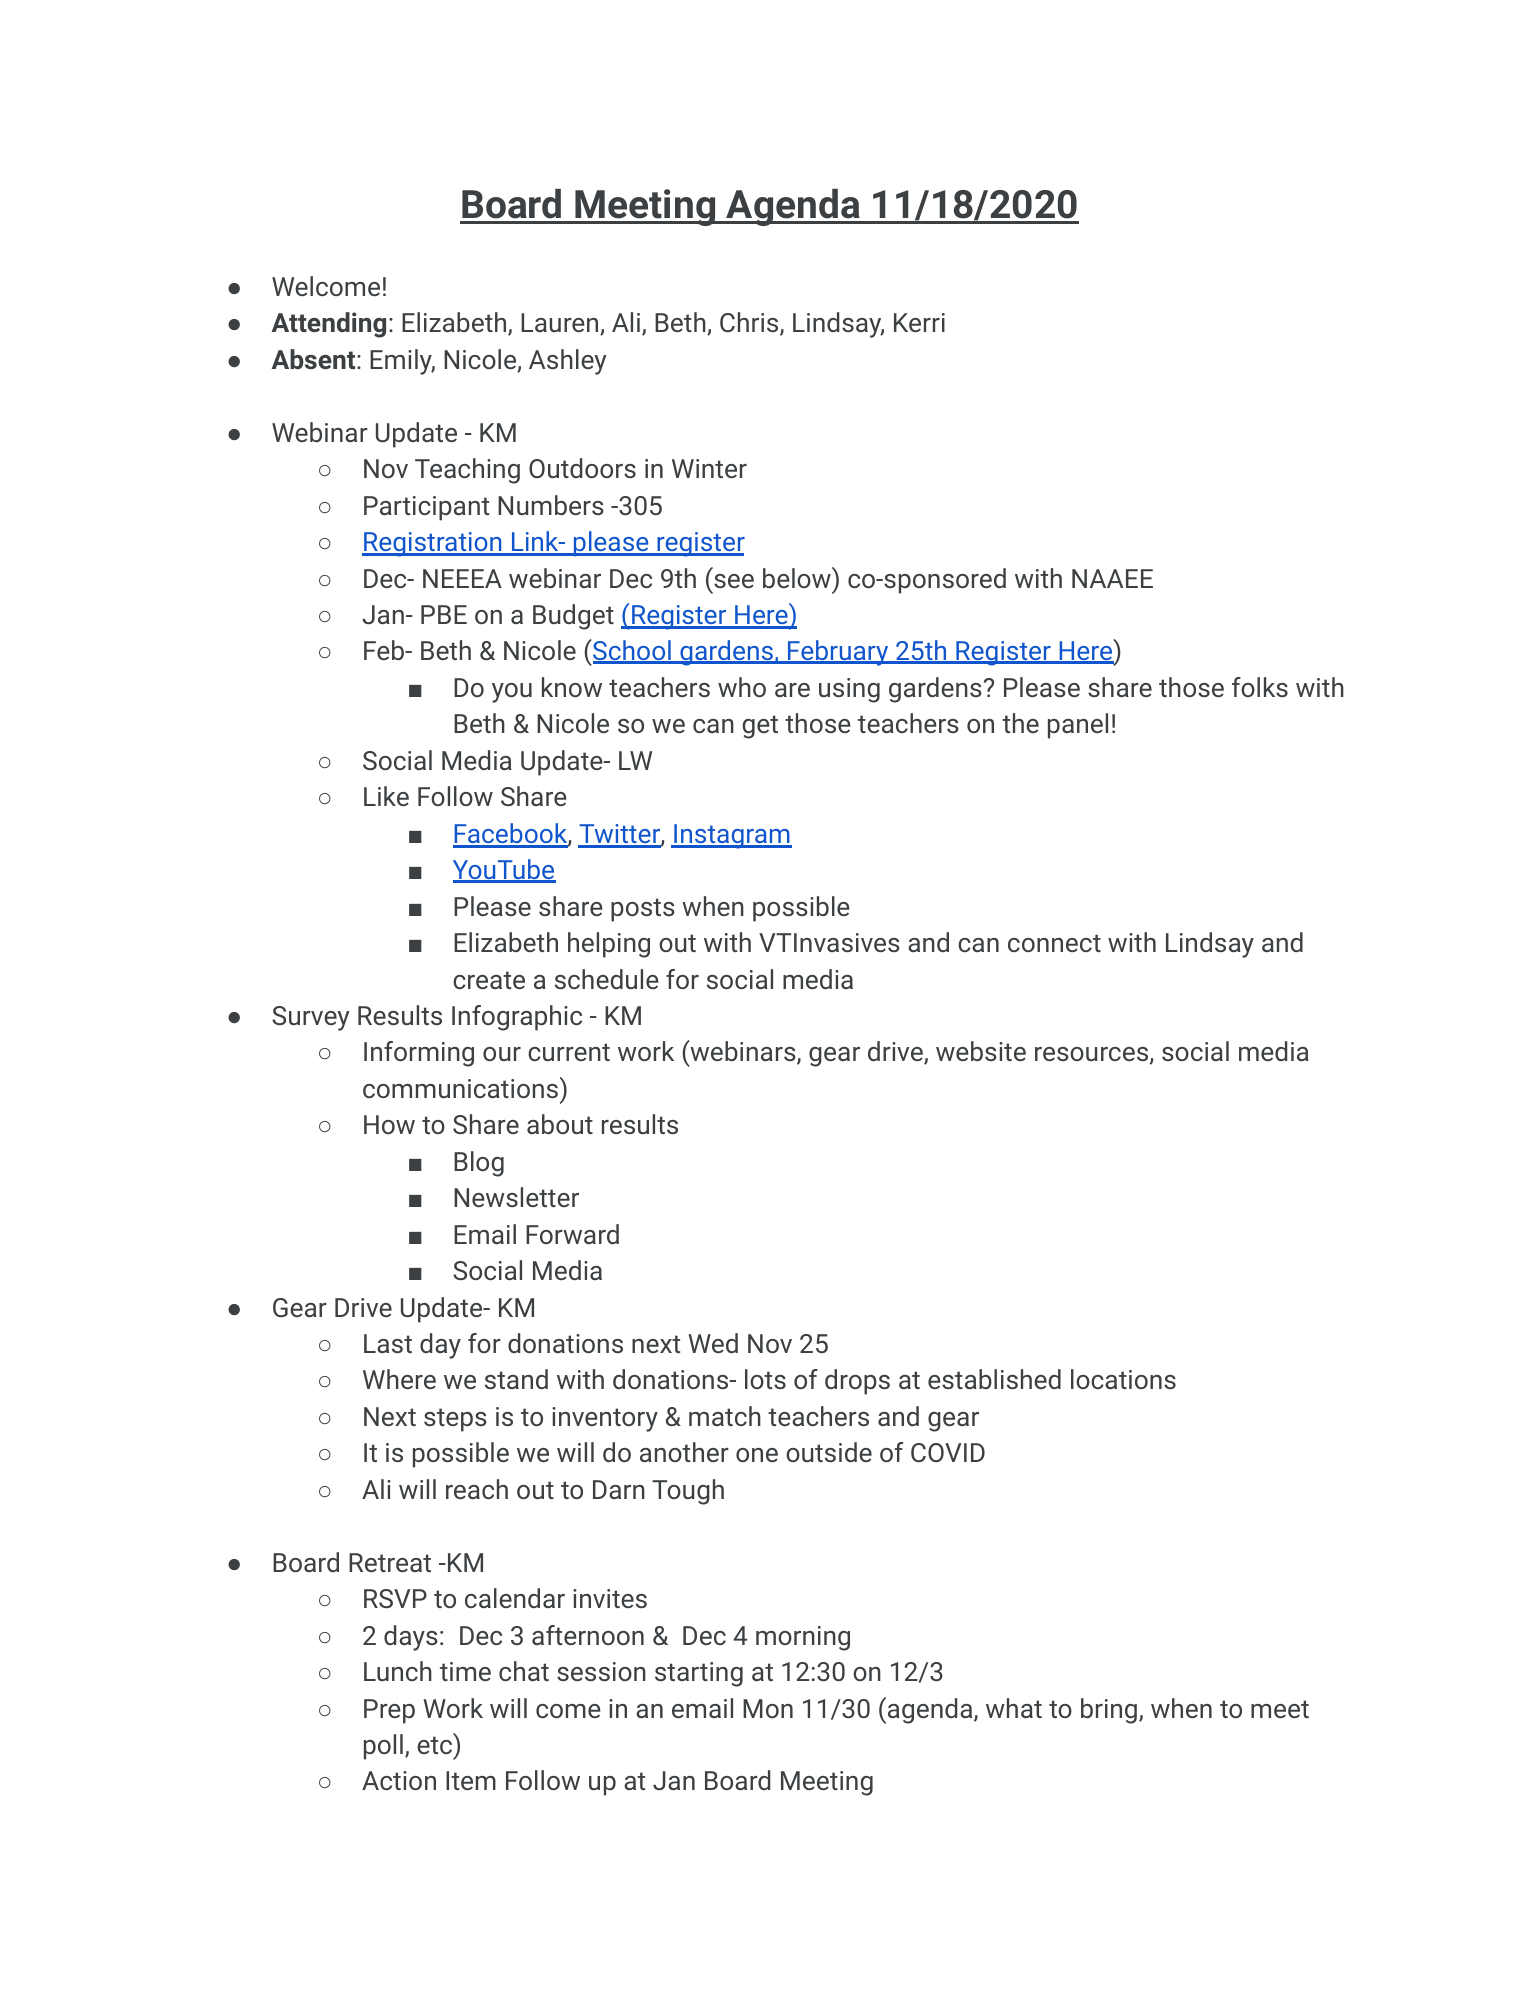  Describe the element at coordinates (419, 1054) in the screenshot. I see `Informing` at that location.
